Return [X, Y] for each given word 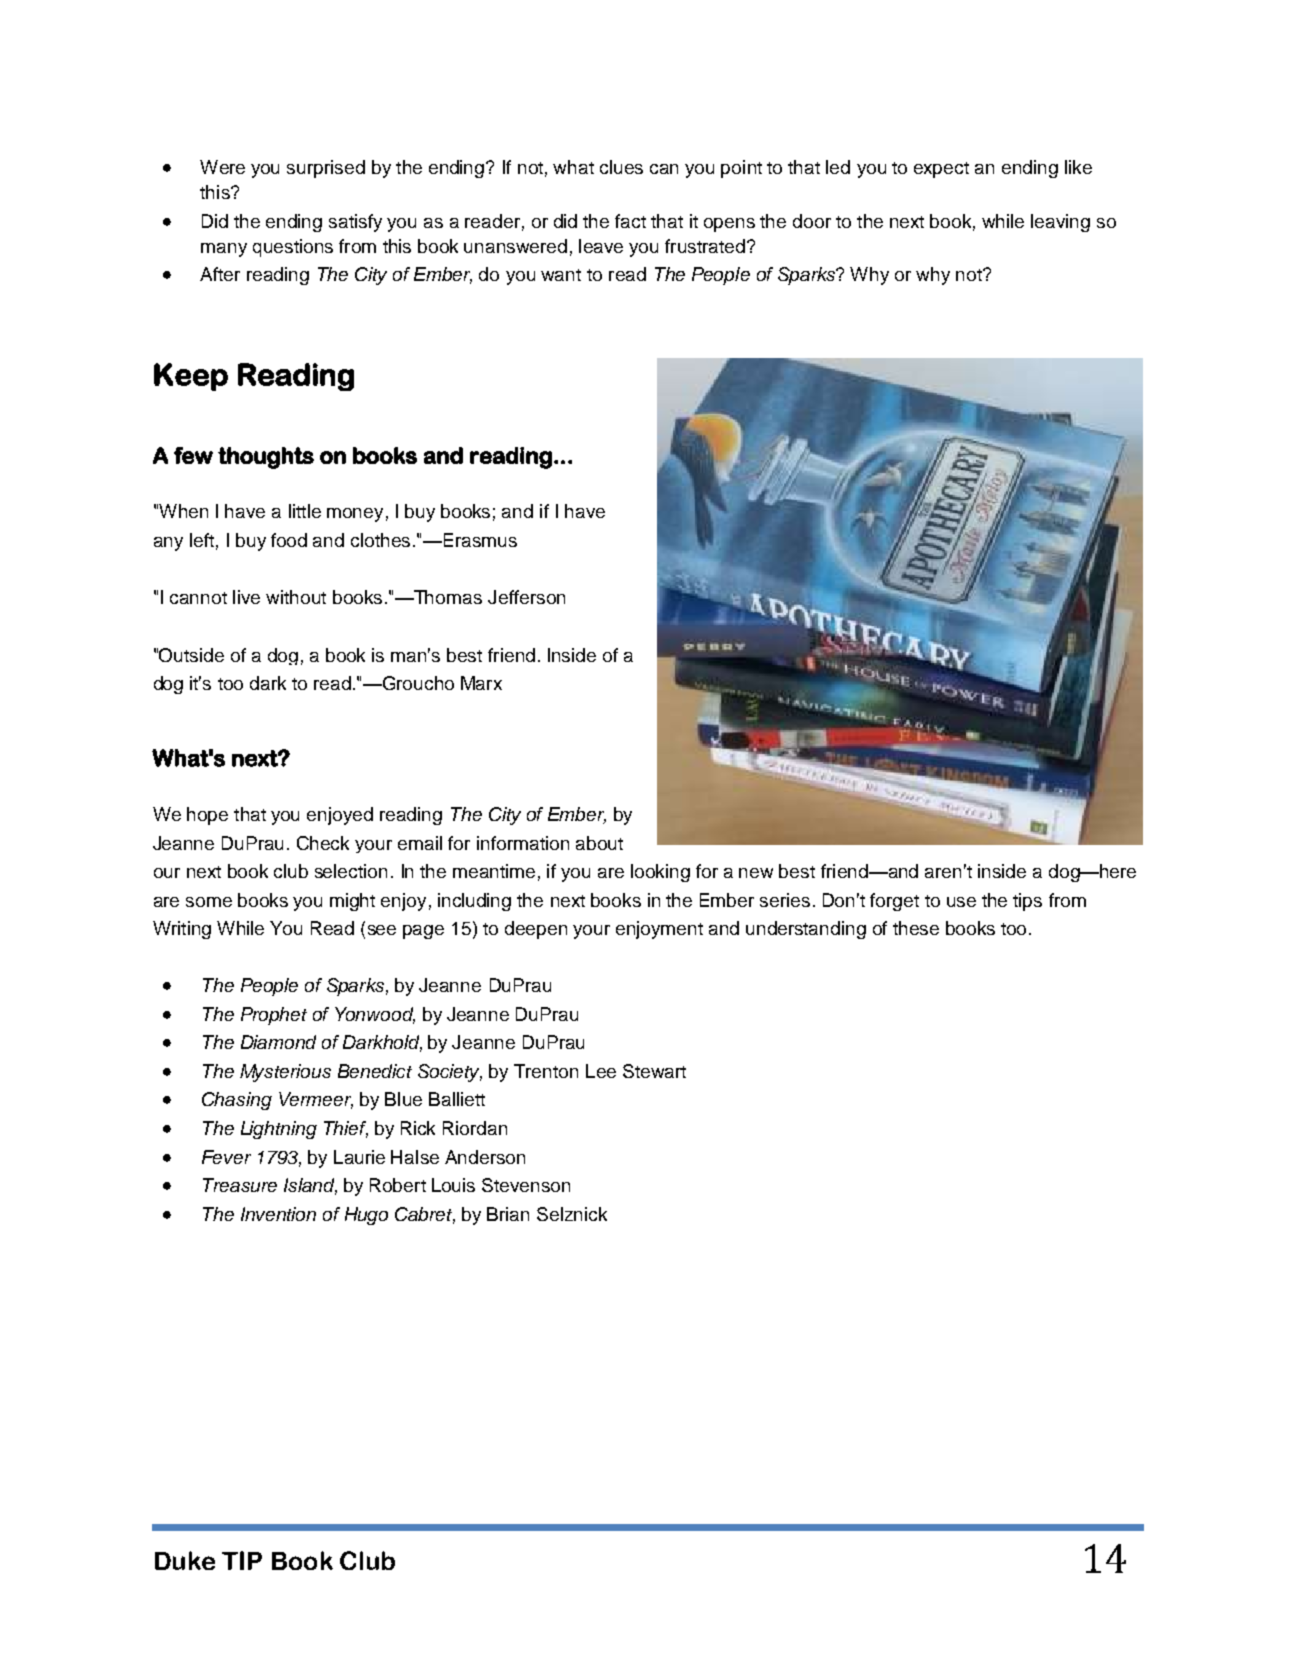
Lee [601, 1071]
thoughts [266, 458]
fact [630, 221]
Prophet [274, 1016]
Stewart [654, 1071]
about [599, 843]
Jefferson [526, 597]
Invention [278, 1214]
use [961, 902]
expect [941, 170]
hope [207, 816]
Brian [508, 1214]
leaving [1060, 223]
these [916, 928]
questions [293, 248]
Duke [185, 1560]
